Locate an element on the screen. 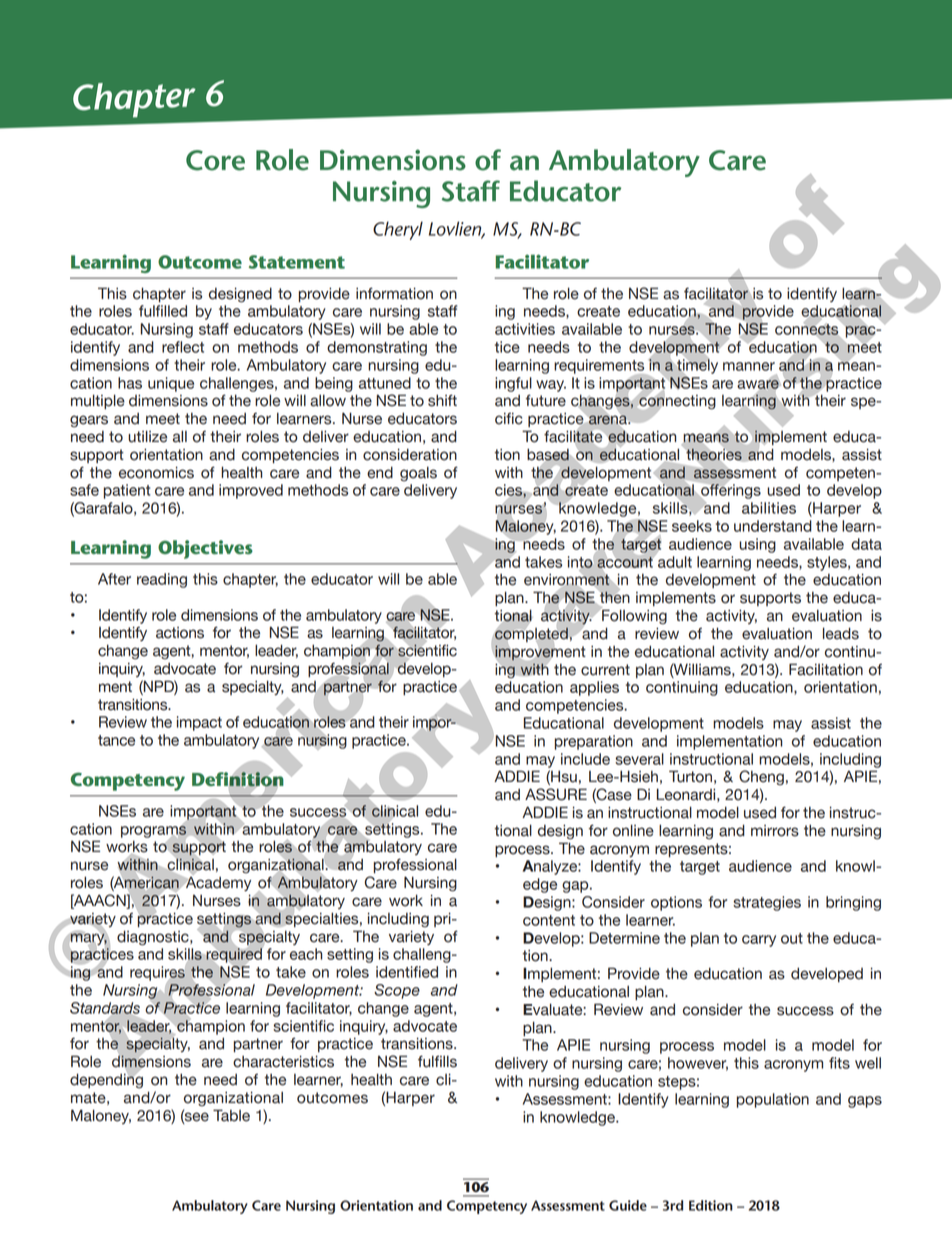 The image size is (952, 1233). impact is located at coordinates (199, 723).
